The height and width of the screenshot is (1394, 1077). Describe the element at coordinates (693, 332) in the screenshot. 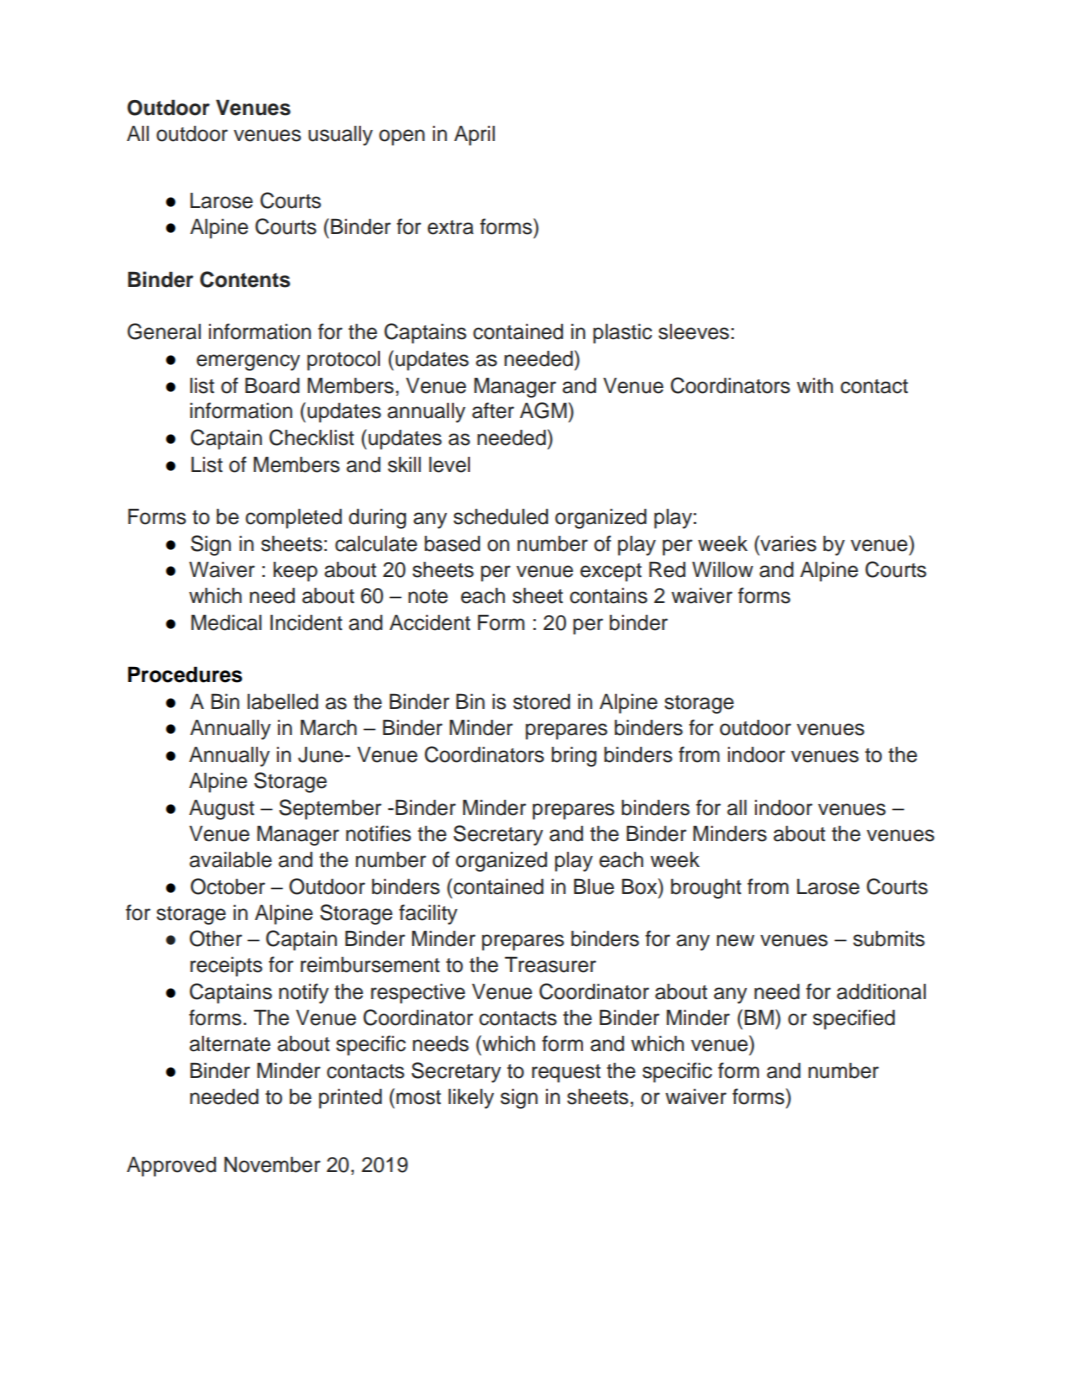

I see `sleeves` at that location.
